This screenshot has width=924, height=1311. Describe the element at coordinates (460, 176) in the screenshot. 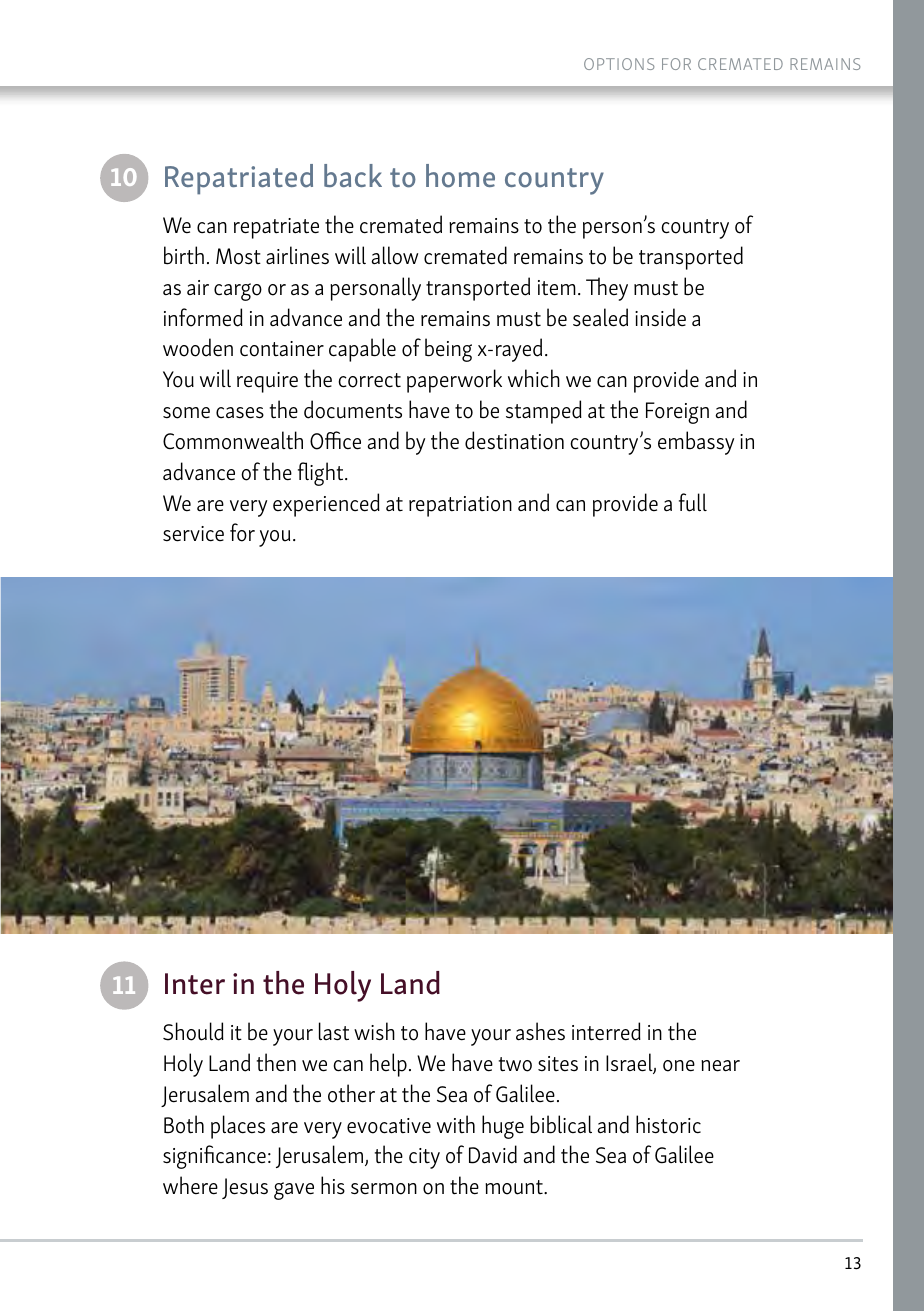

I see `home` at that location.
